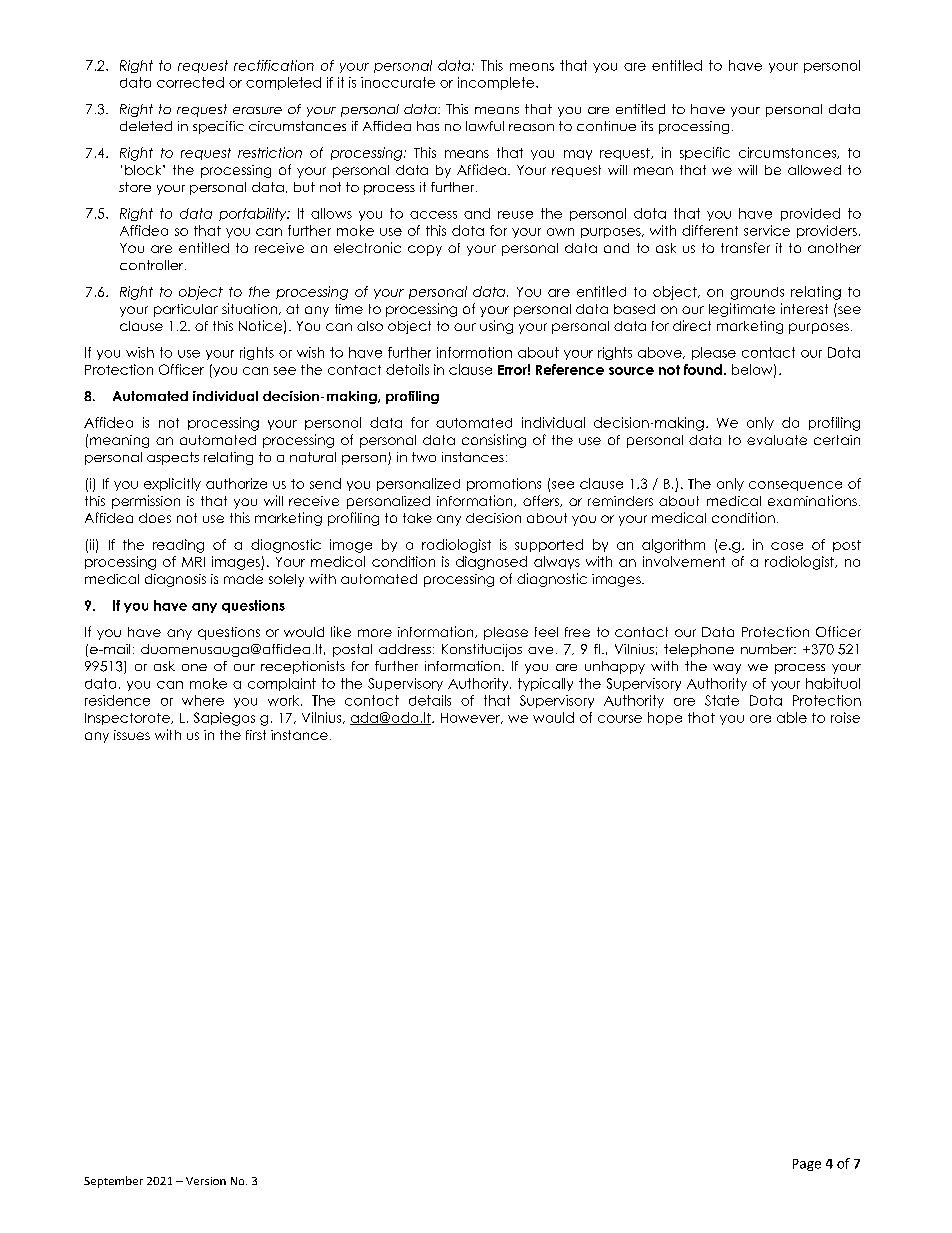 The height and width of the image is (1233, 952). I want to click on Page, so click(807, 1165).
